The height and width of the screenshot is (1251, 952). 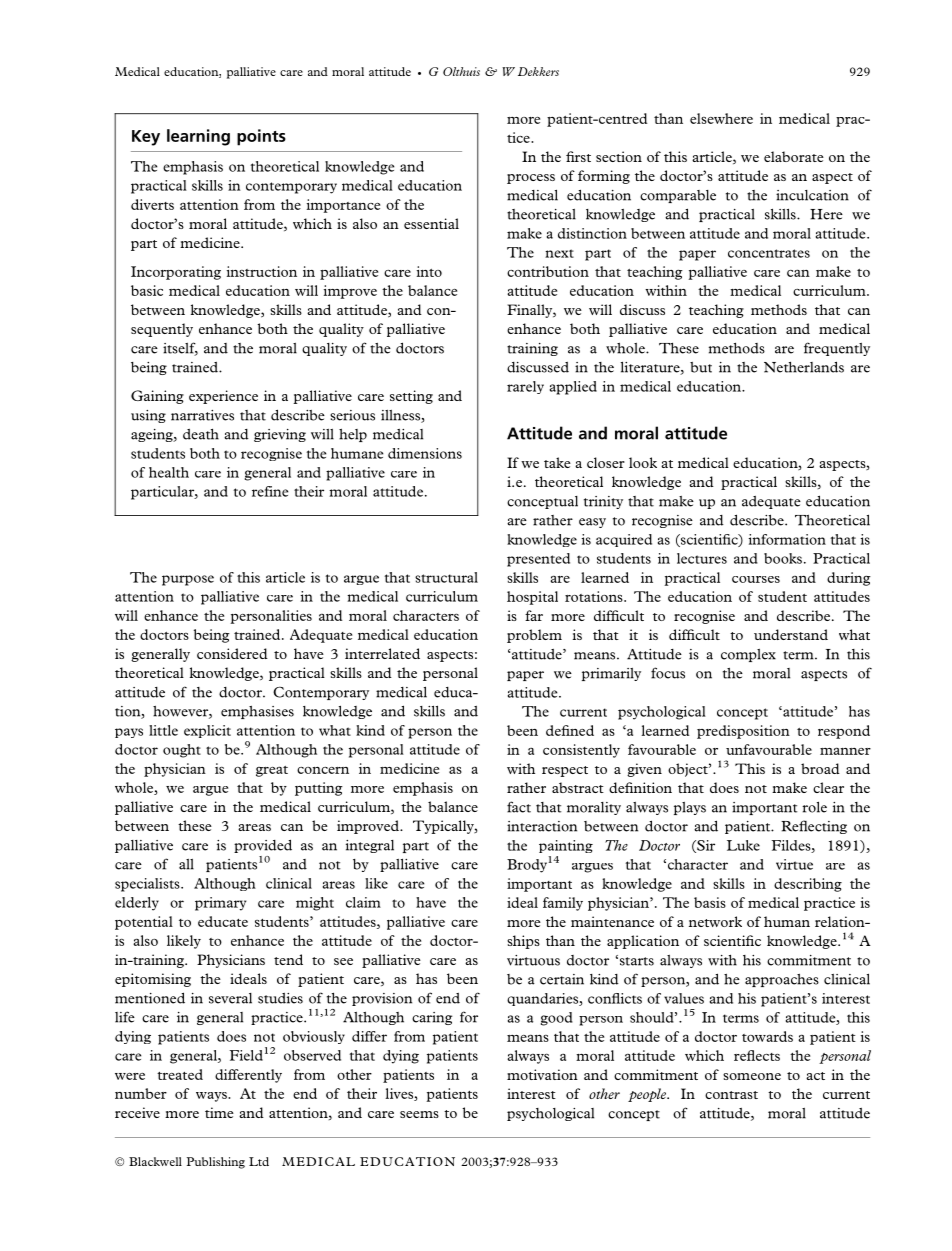 What do you see at coordinates (743, 845) in the screenshot?
I see `Luke` at bounding box center [743, 845].
